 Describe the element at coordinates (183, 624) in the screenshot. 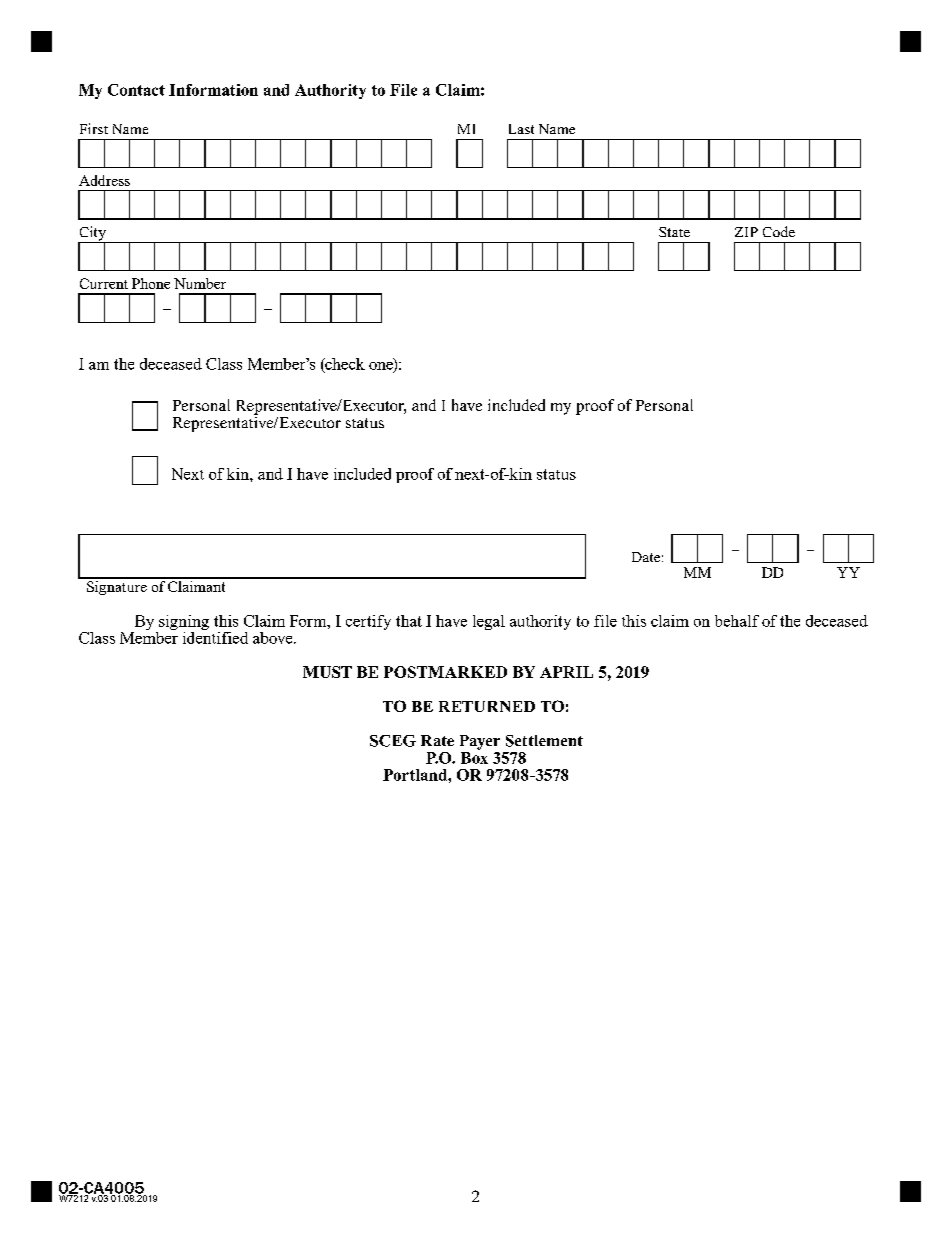

I see `signing` at that location.
